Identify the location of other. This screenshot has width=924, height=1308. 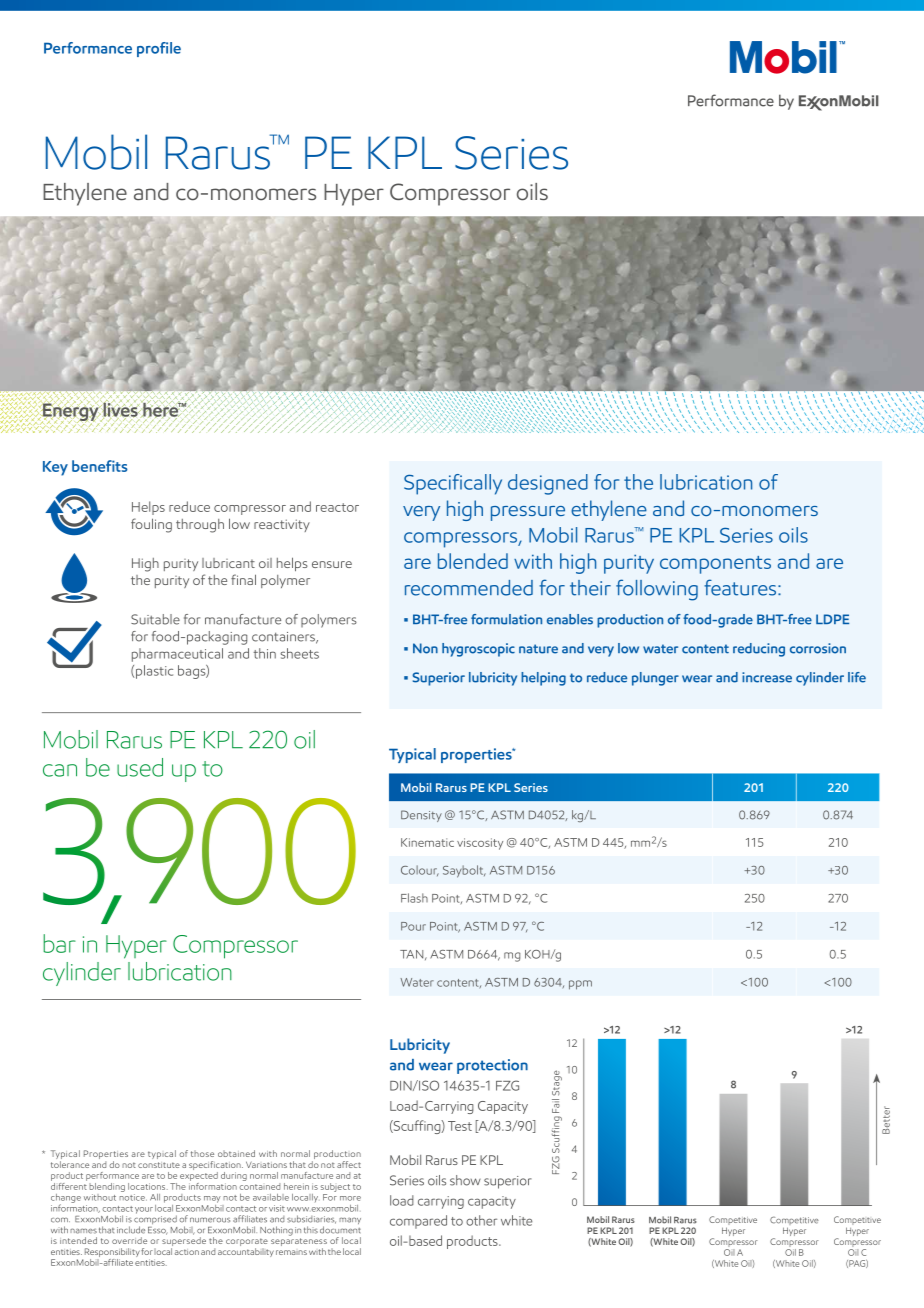
(481, 1220).
